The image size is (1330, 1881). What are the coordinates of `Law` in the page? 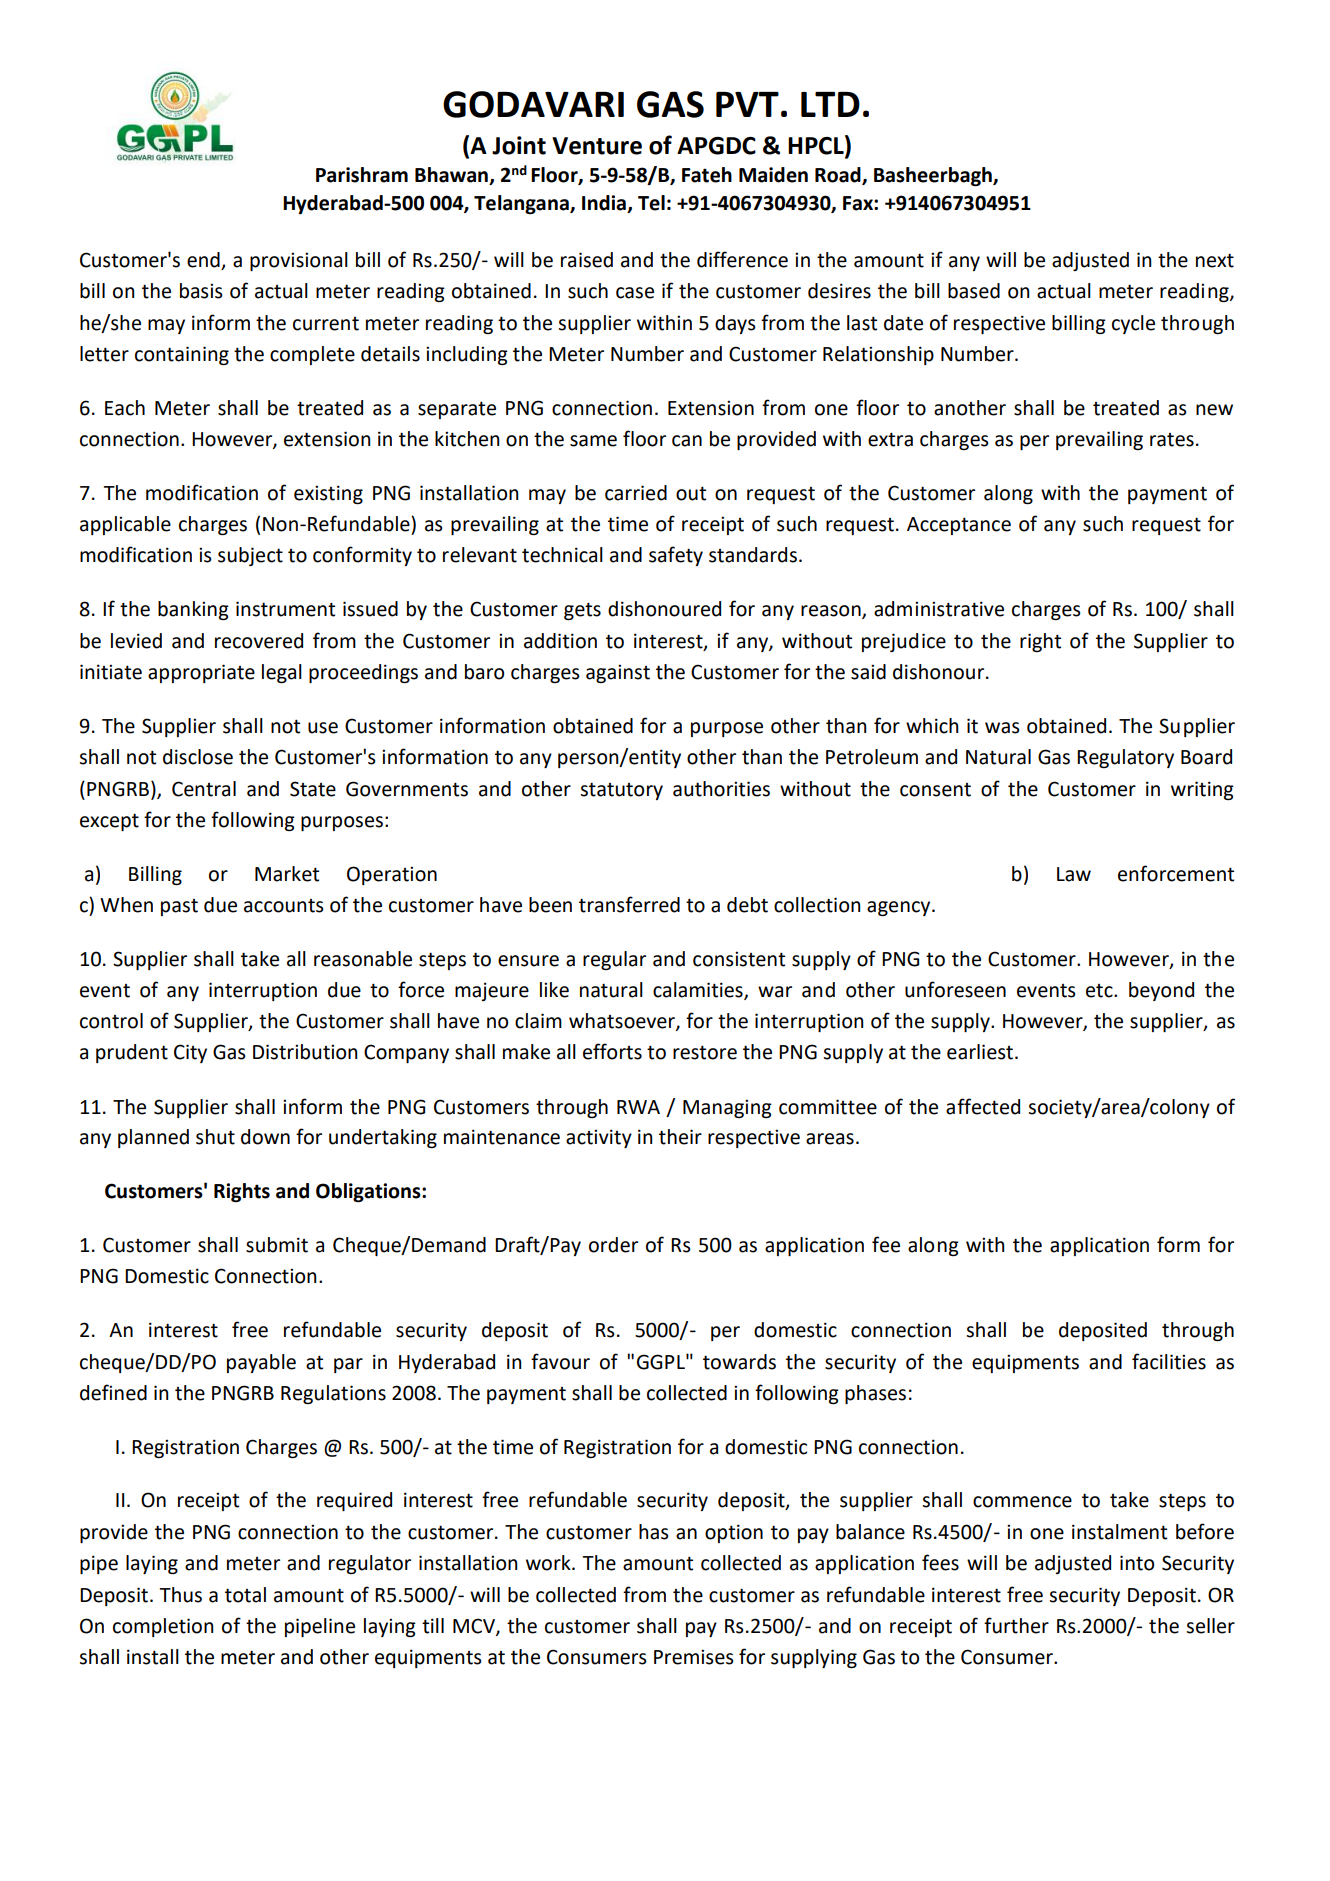 It's located at (1074, 874).
